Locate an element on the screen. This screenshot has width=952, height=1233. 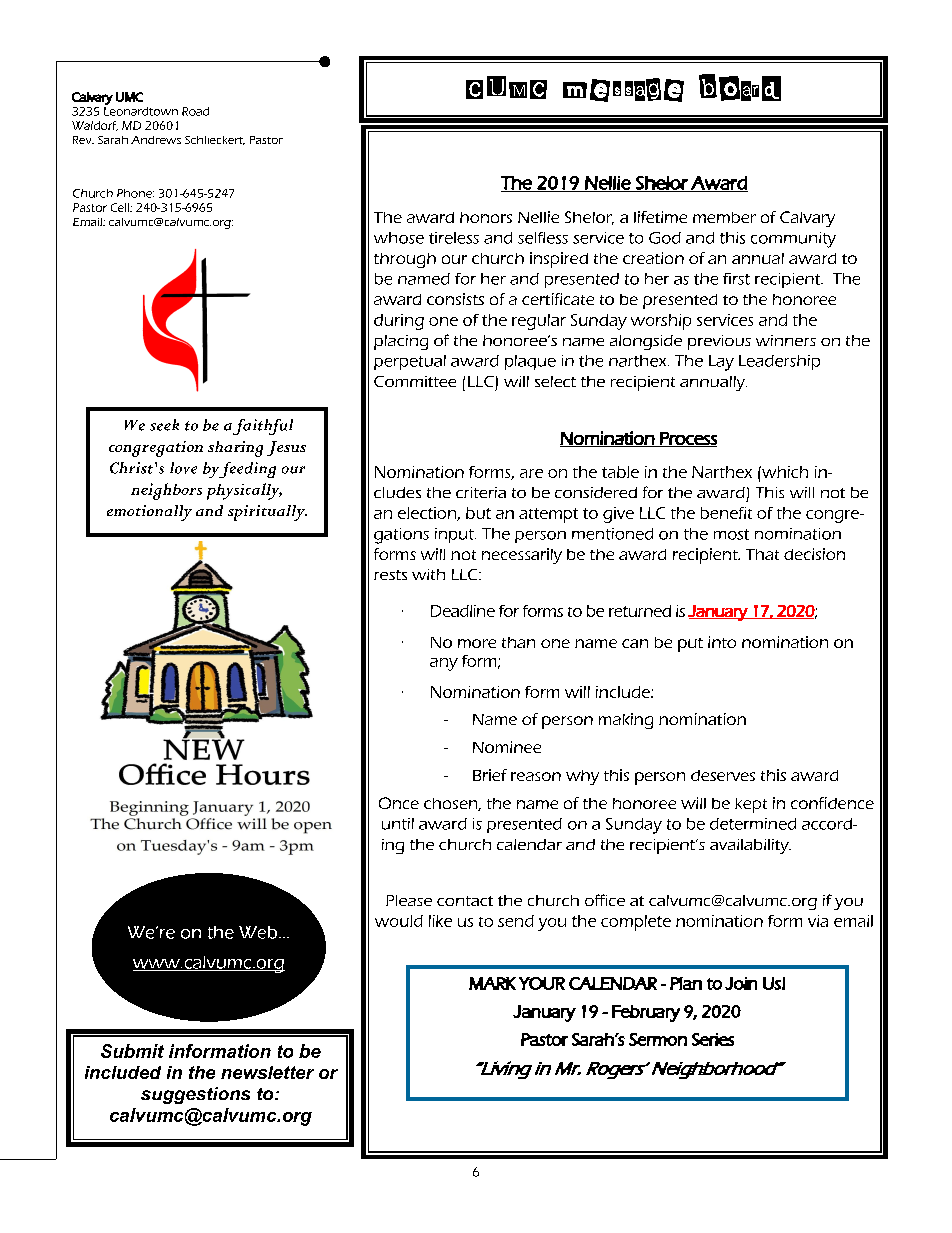
suggestions is located at coordinates (195, 1095).
